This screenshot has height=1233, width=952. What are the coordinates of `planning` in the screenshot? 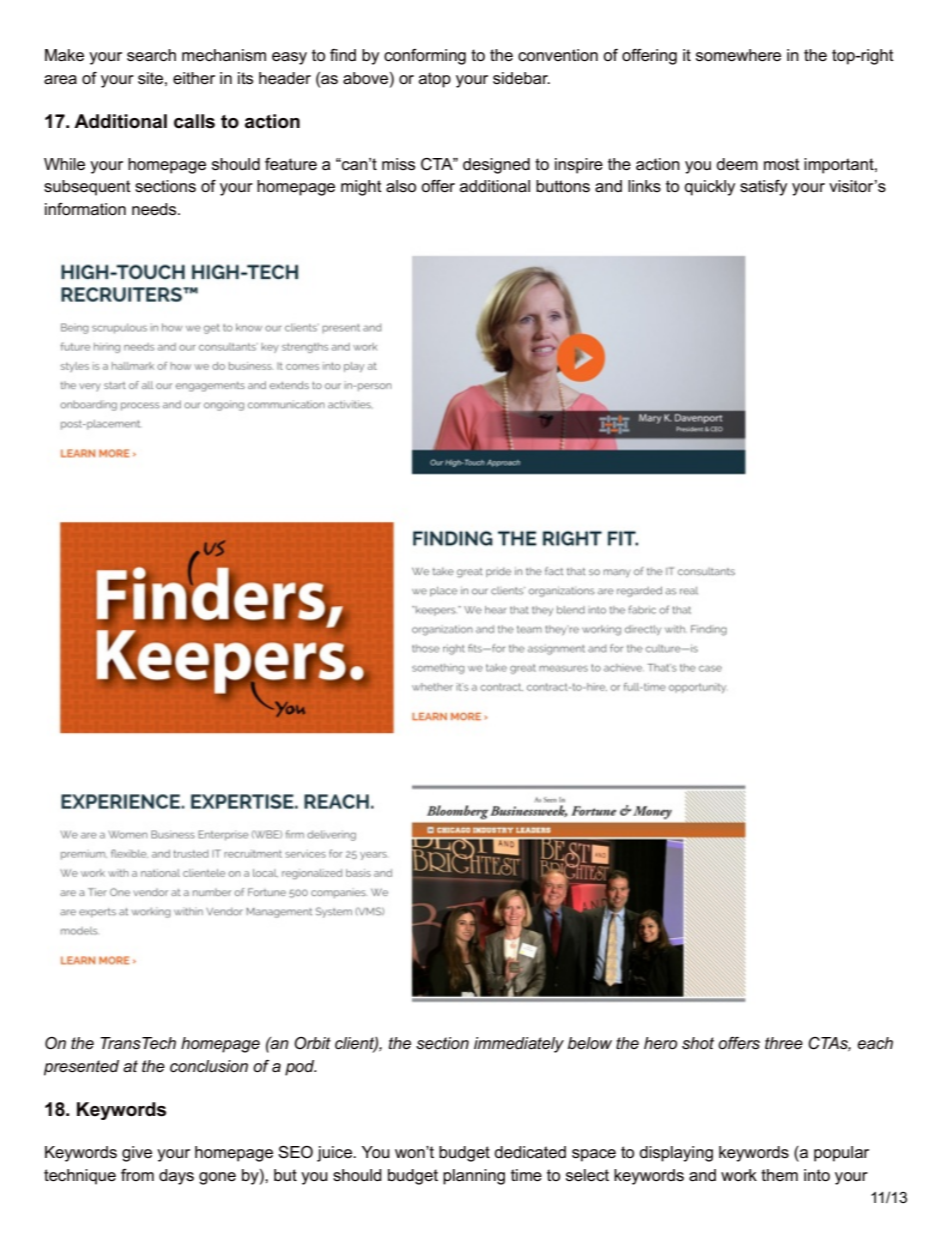 It's located at (474, 1177).
